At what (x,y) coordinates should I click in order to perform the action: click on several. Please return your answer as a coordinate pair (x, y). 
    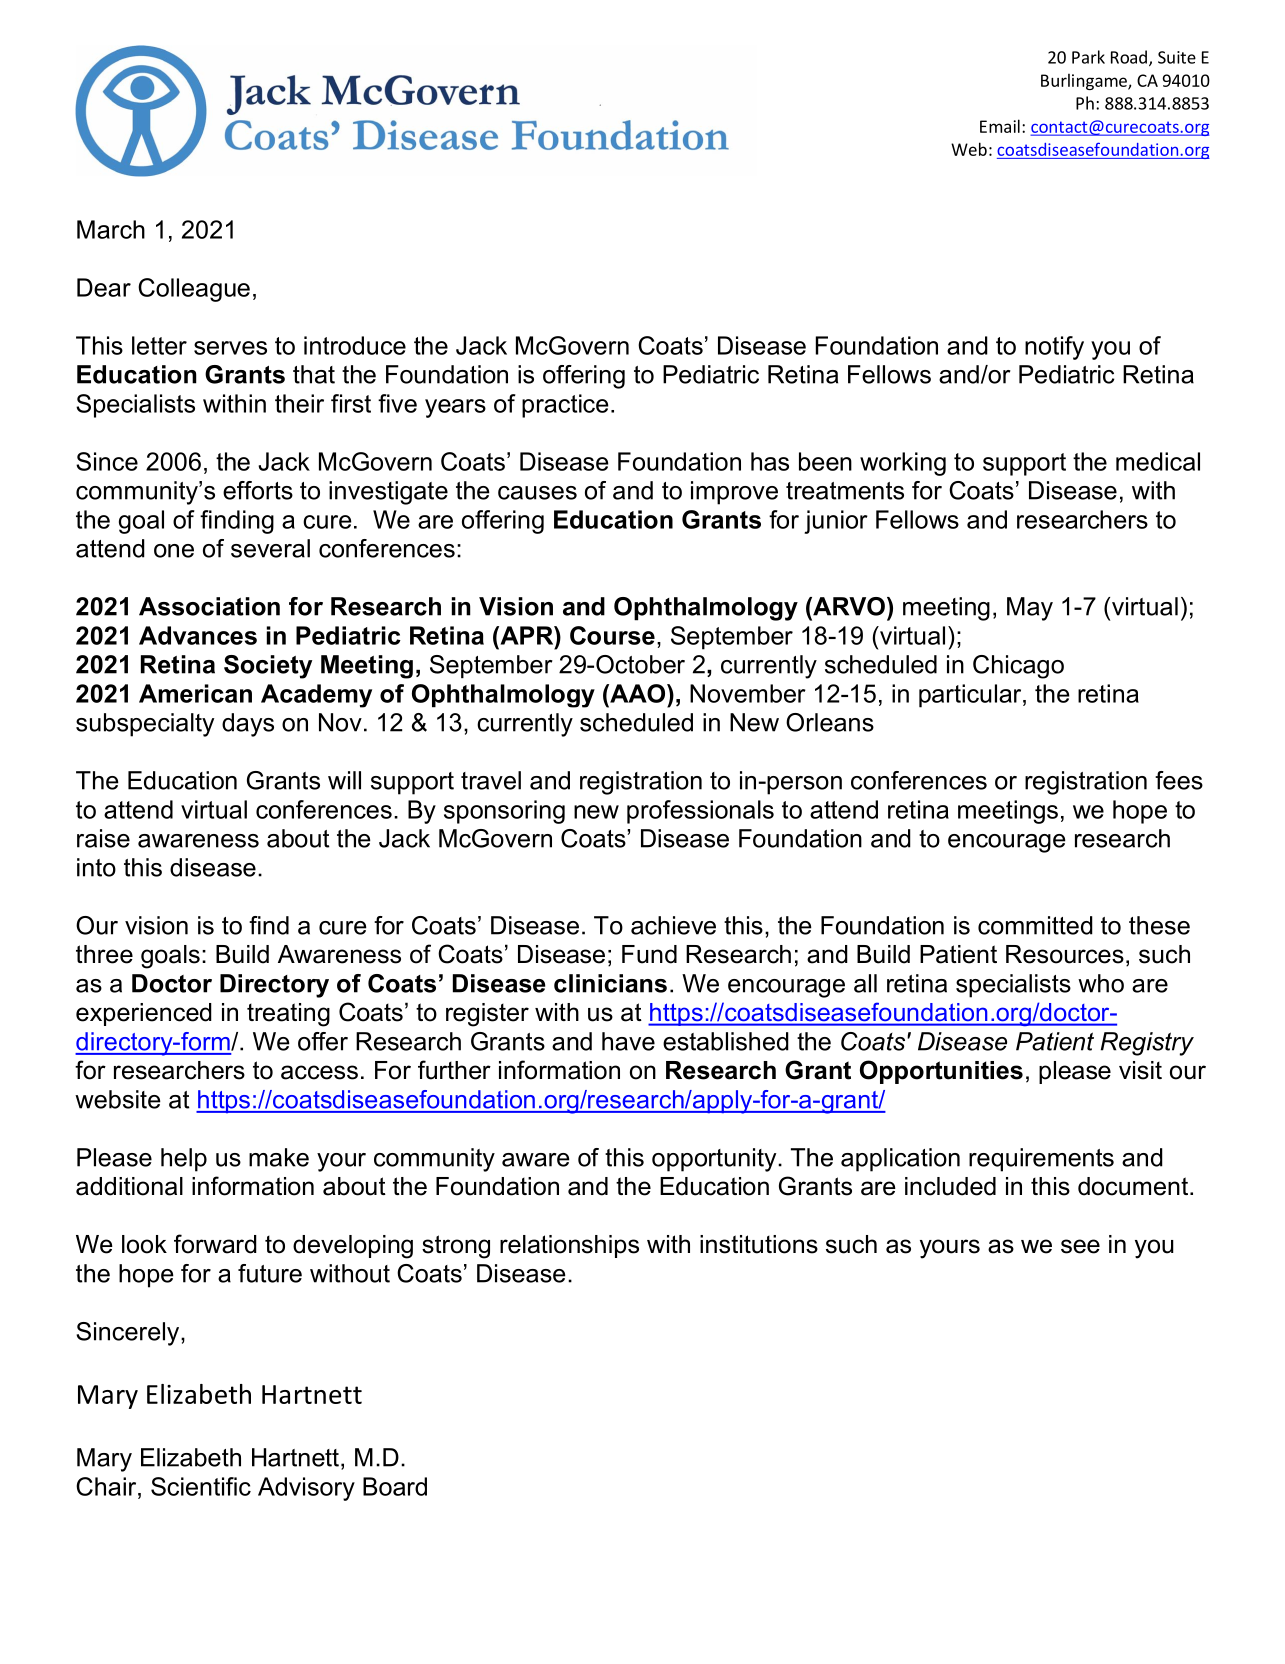
    Looking at the image, I should click on (270, 548).
